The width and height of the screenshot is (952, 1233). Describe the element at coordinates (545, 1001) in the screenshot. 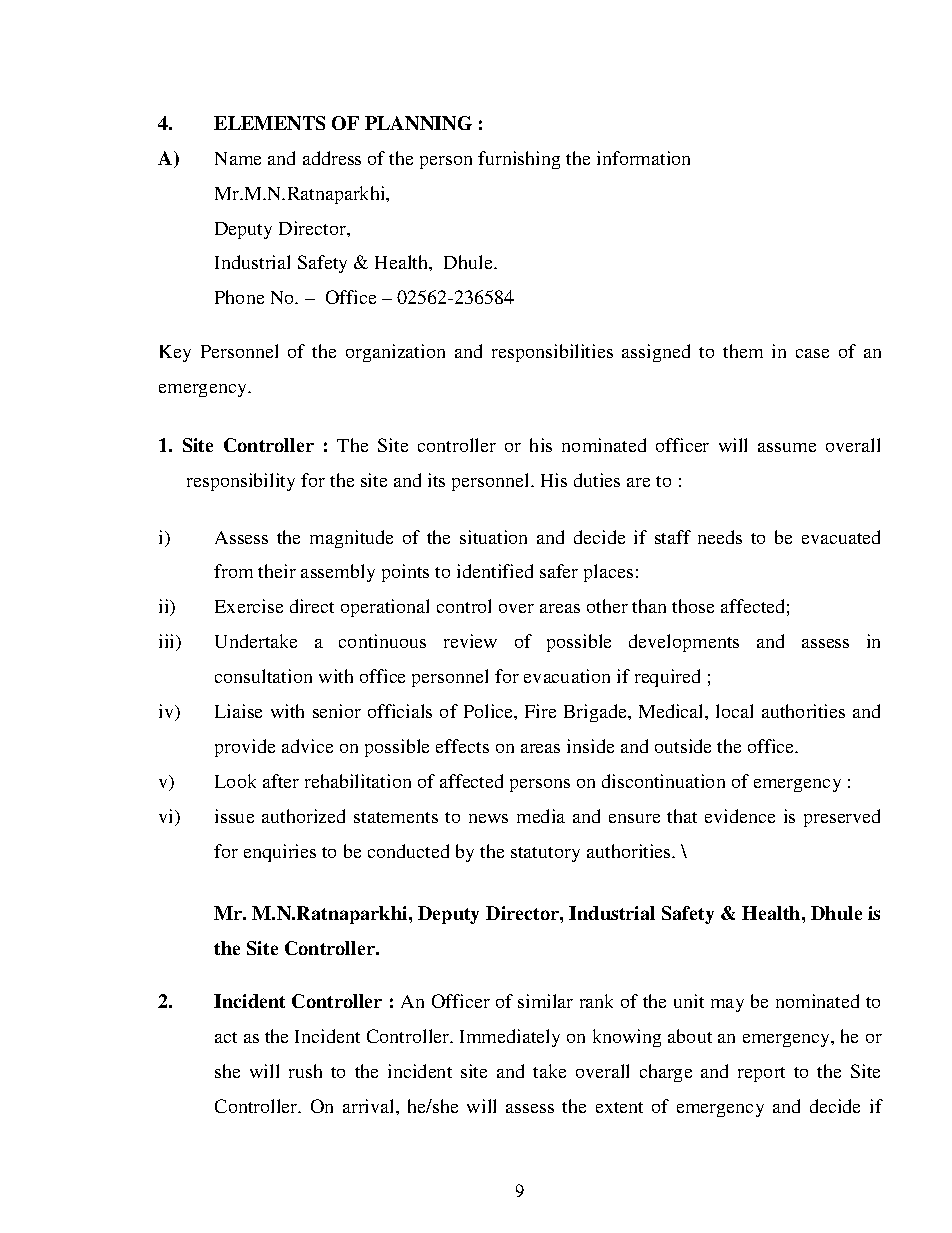

I see `similar` at that location.
